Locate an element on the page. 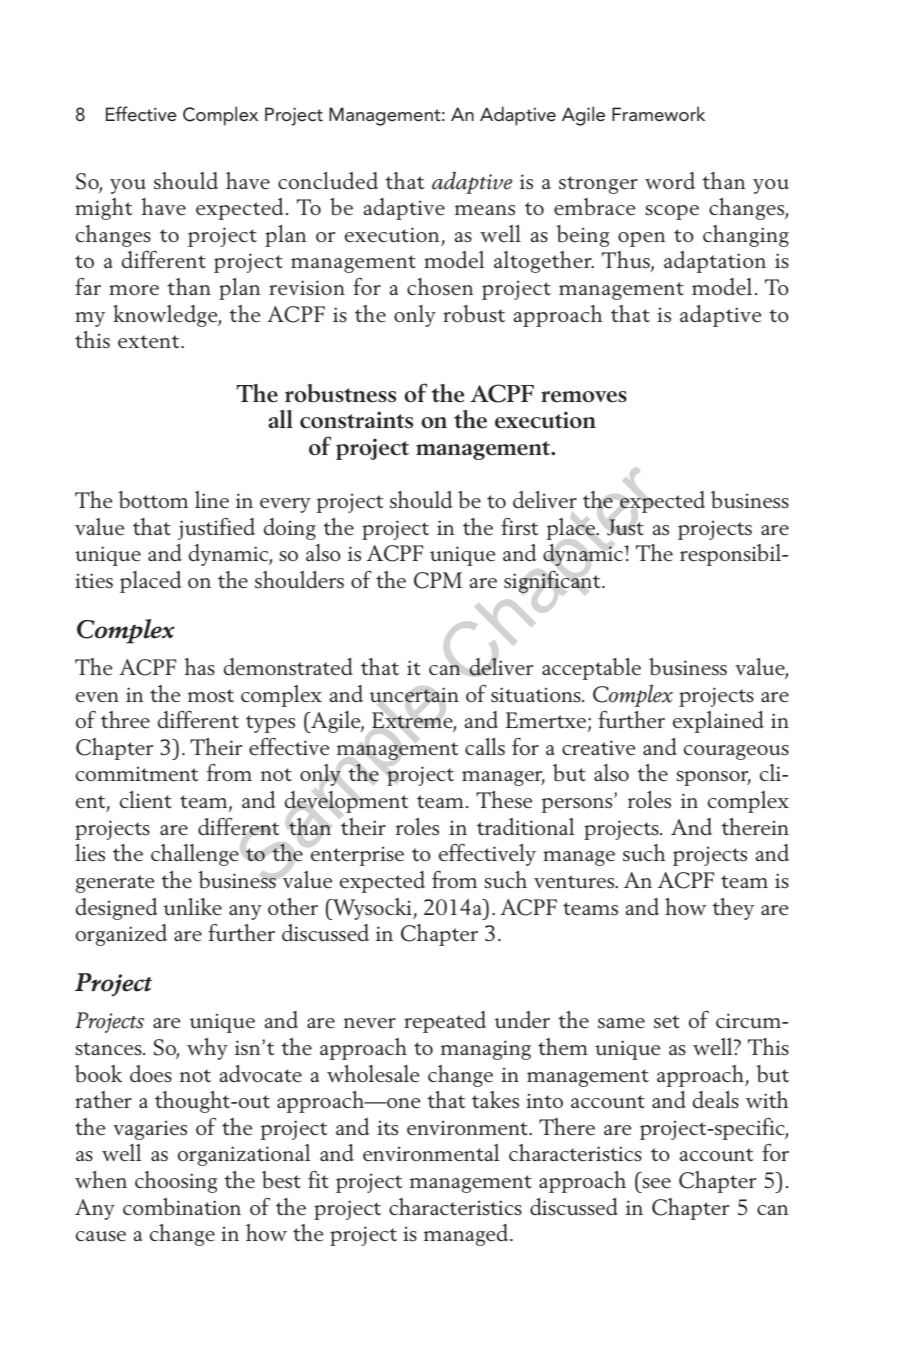 This document has width=902, height=1353. first is located at coordinates (520, 527).
